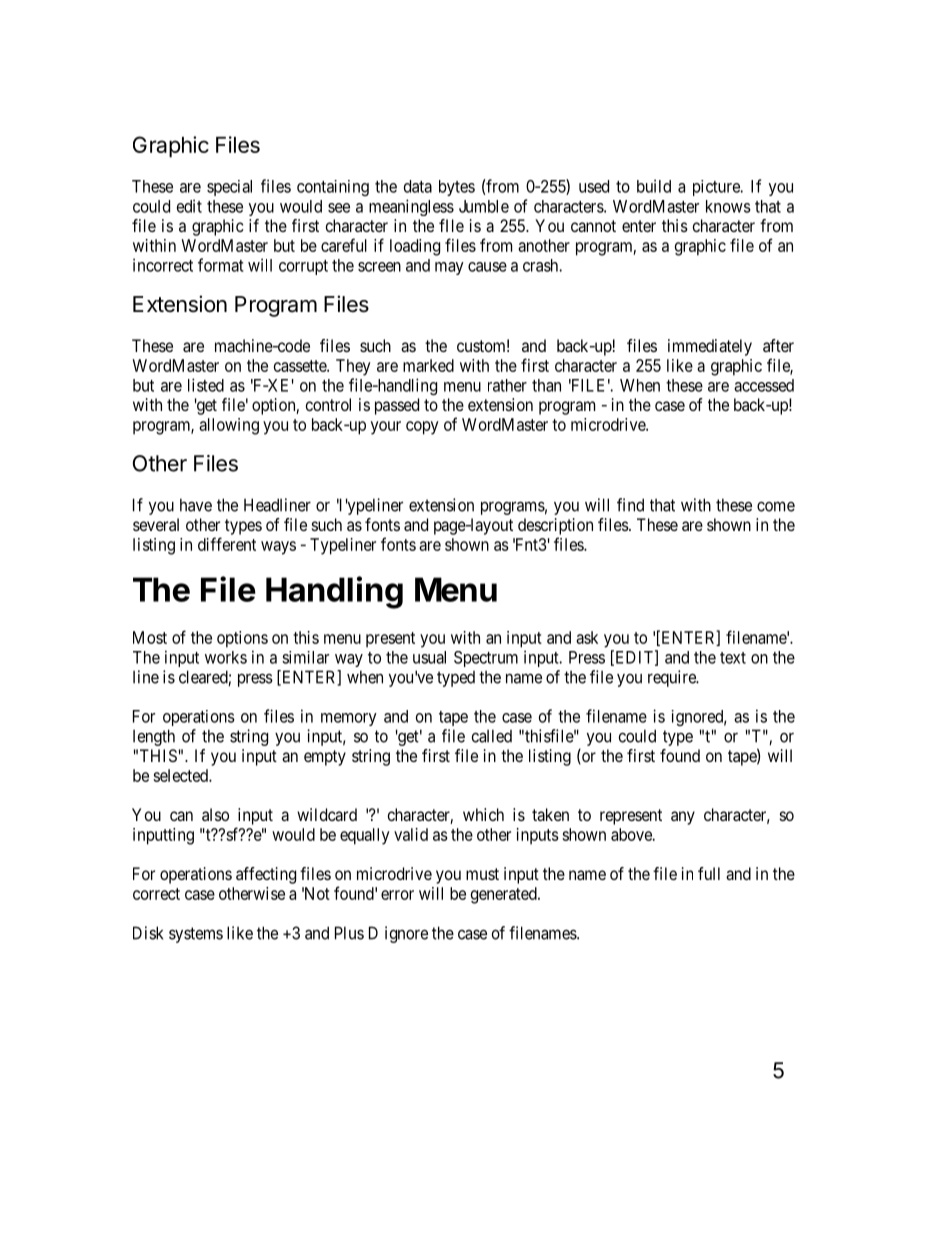 The image size is (952, 1233). What do you see at coordinates (428, 365) in the page?
I see `marked` at bounding box center [428, 365].
